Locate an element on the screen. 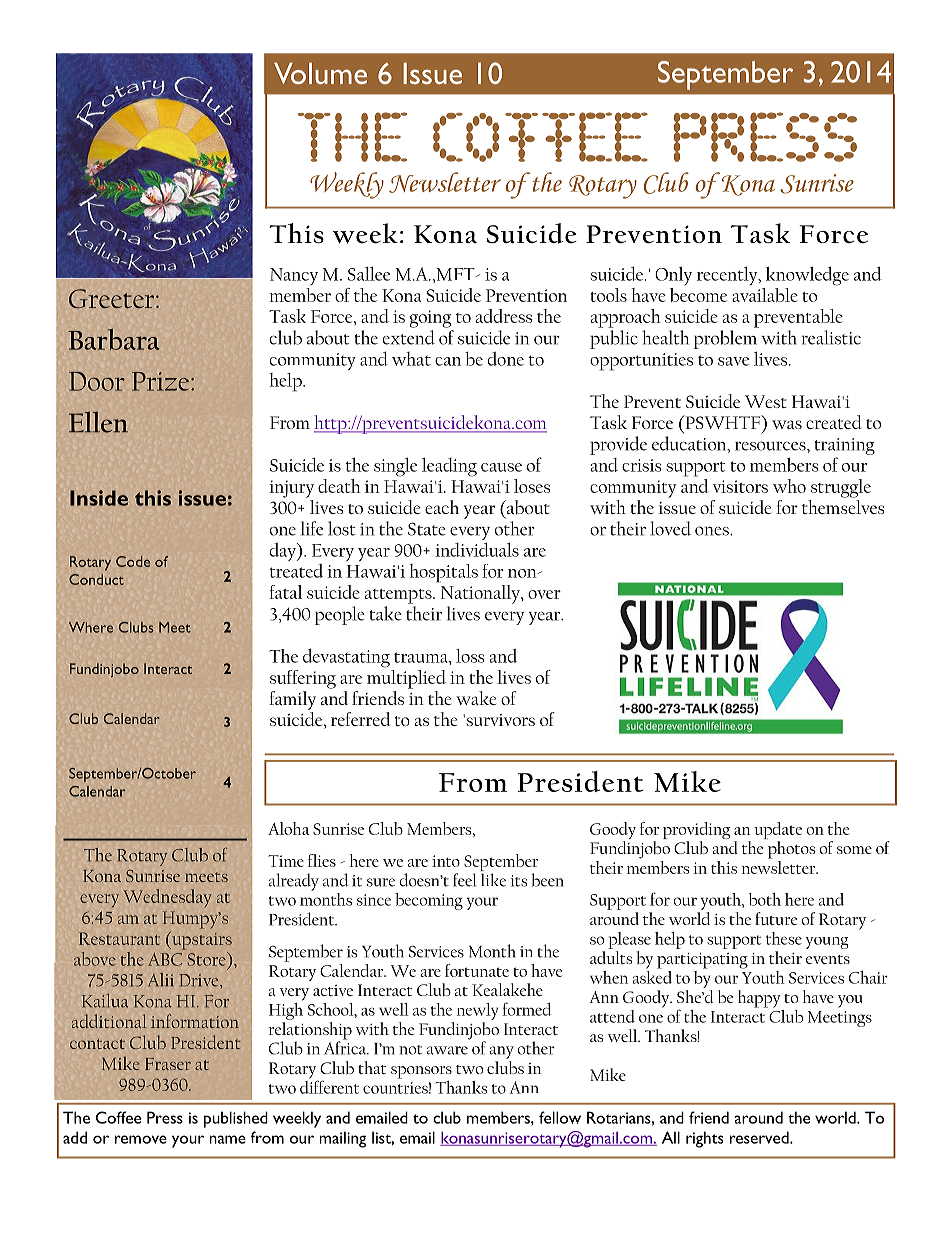 This screenshot has height=1233, width=952. done is located at coordinates (506, 359).
